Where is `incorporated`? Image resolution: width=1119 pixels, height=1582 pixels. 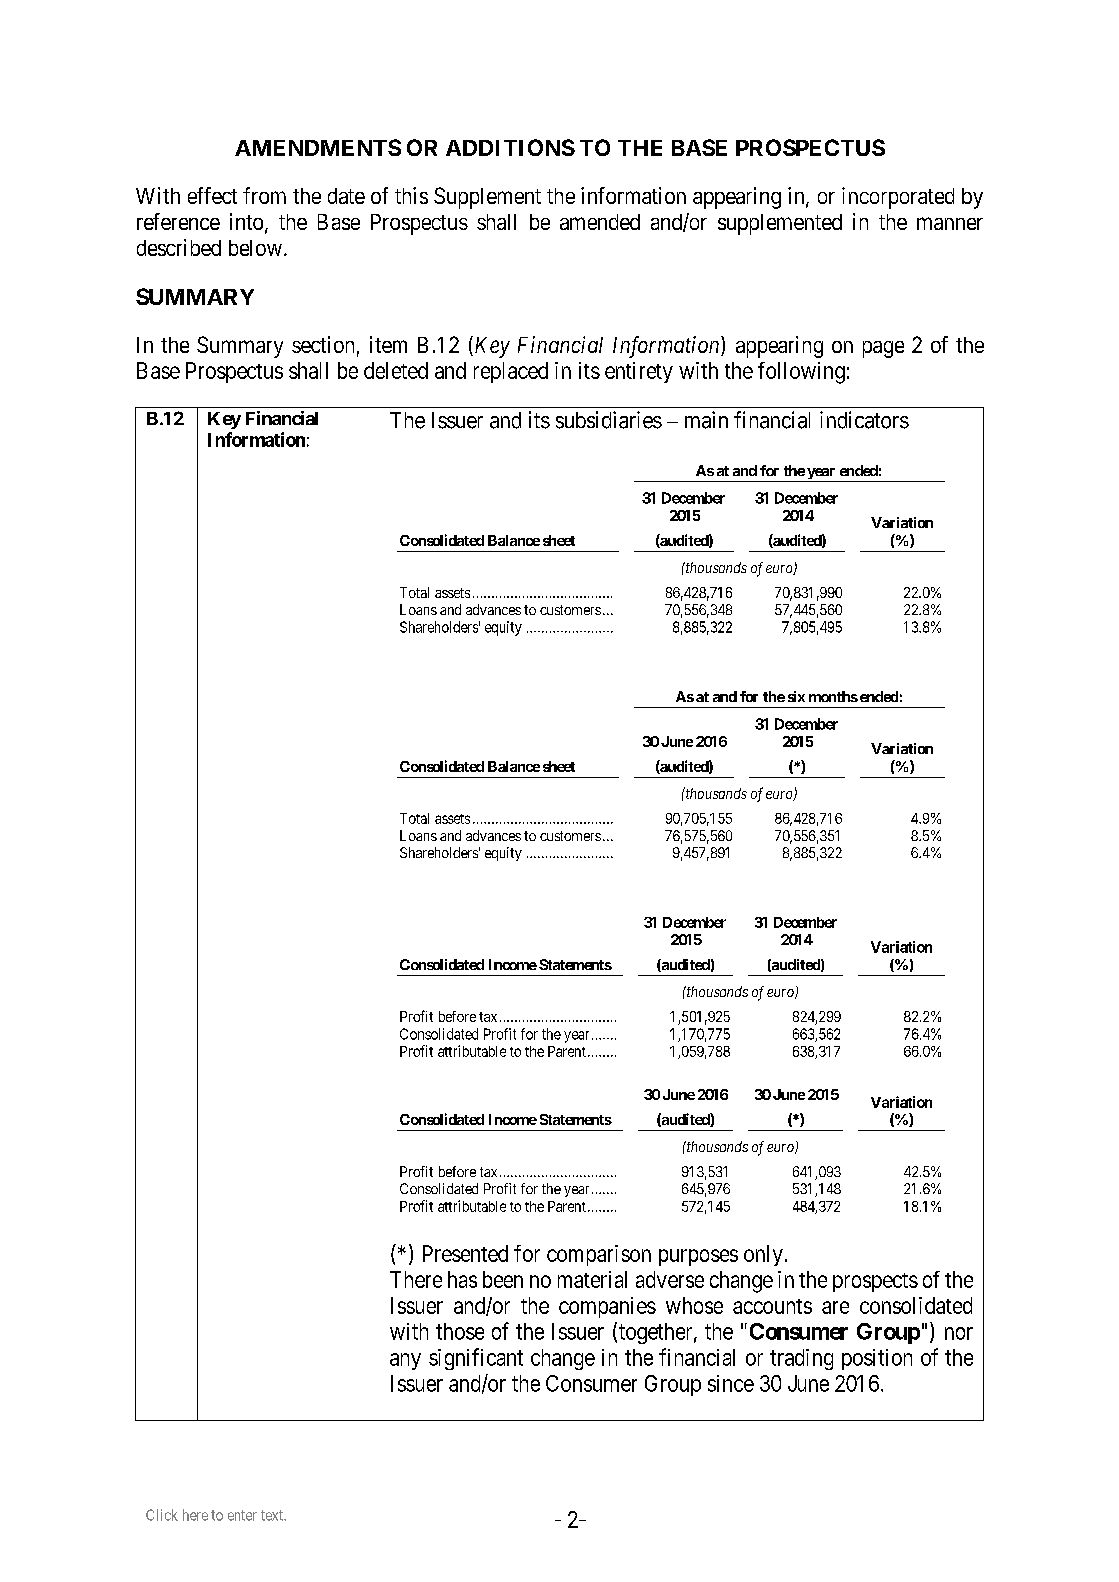 incorporated is located at coordinates (898, 198).
